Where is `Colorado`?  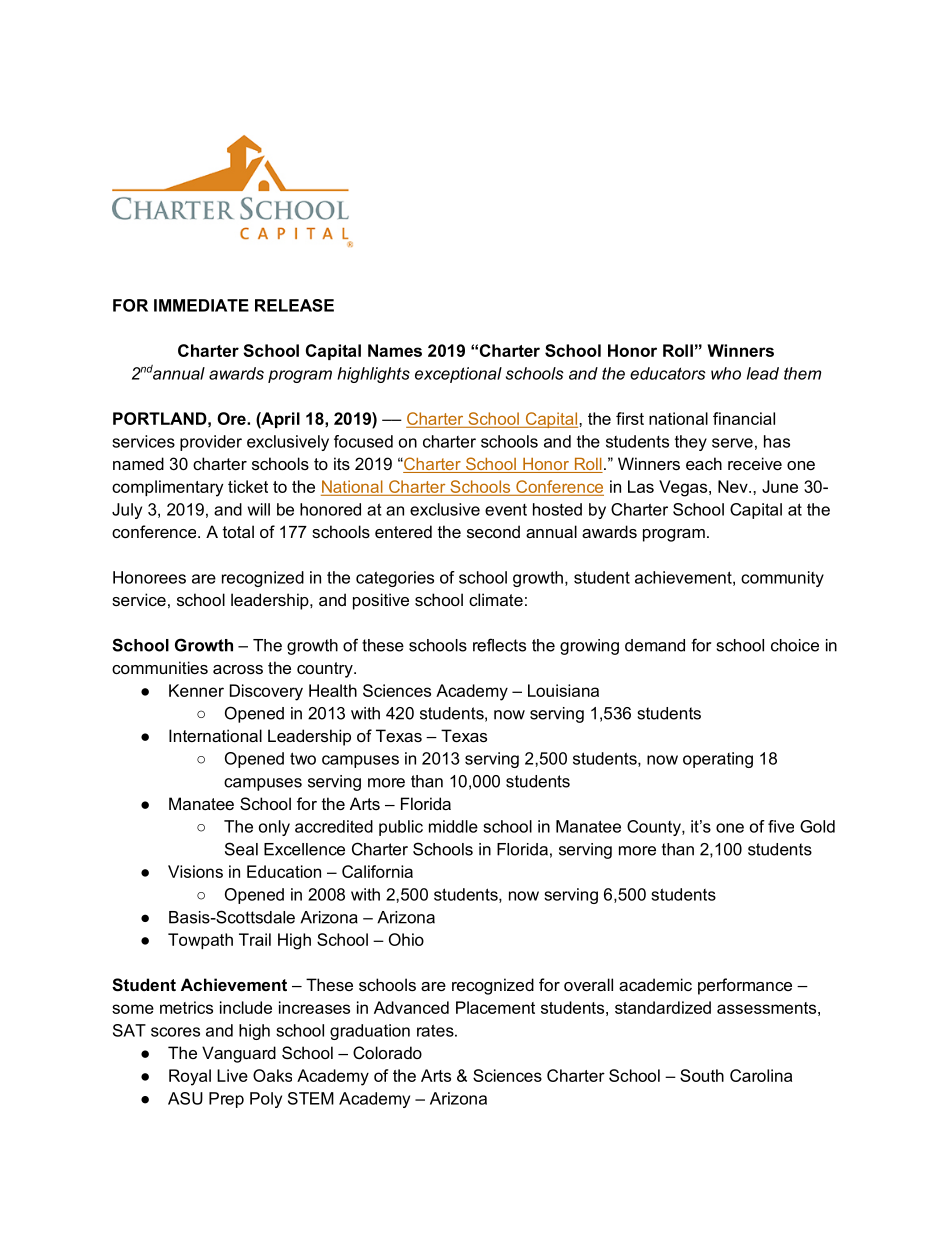 Colorado is located at coordinates (387, 1052).
